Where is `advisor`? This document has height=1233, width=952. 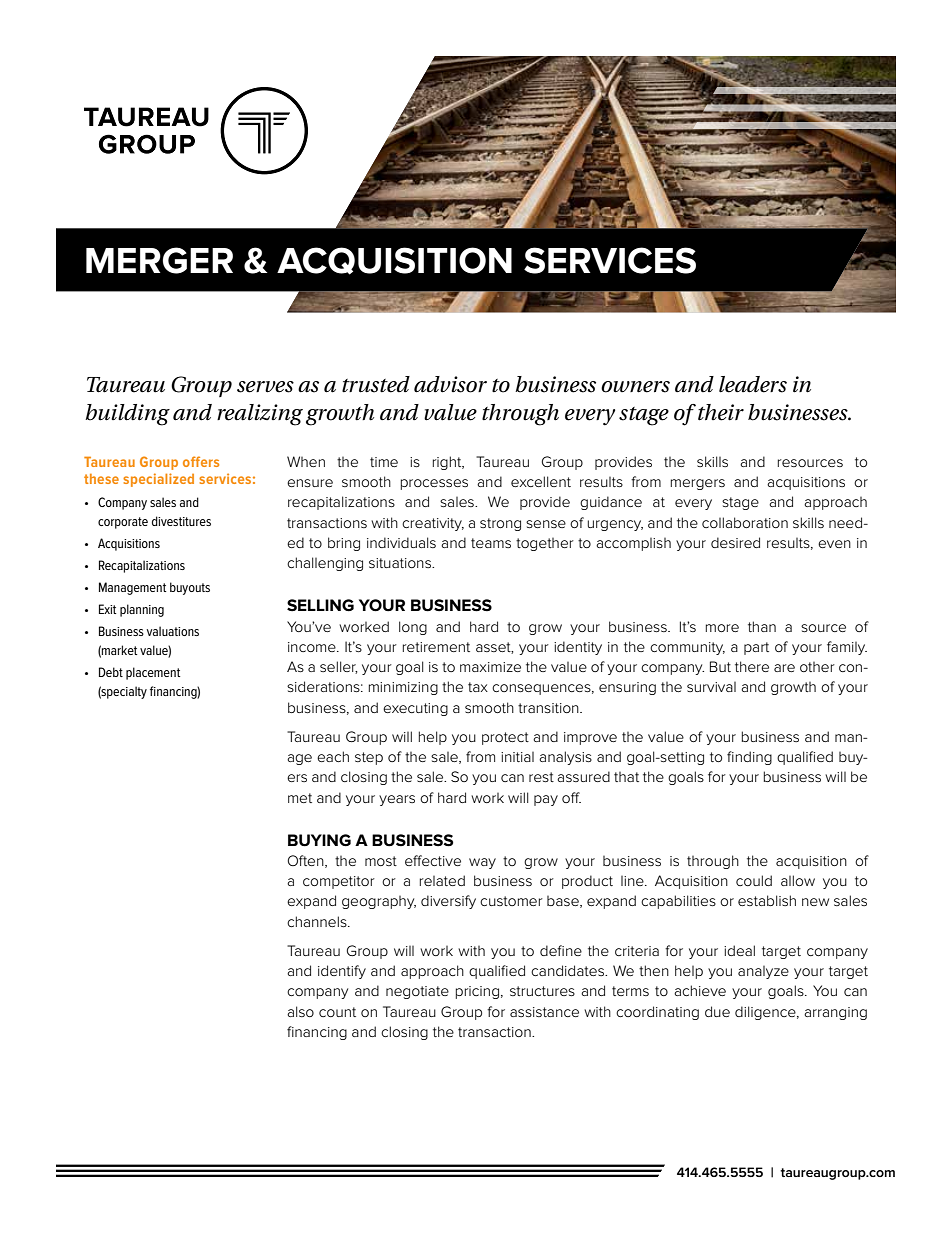
advisor is located at coordinates (450, 384).
